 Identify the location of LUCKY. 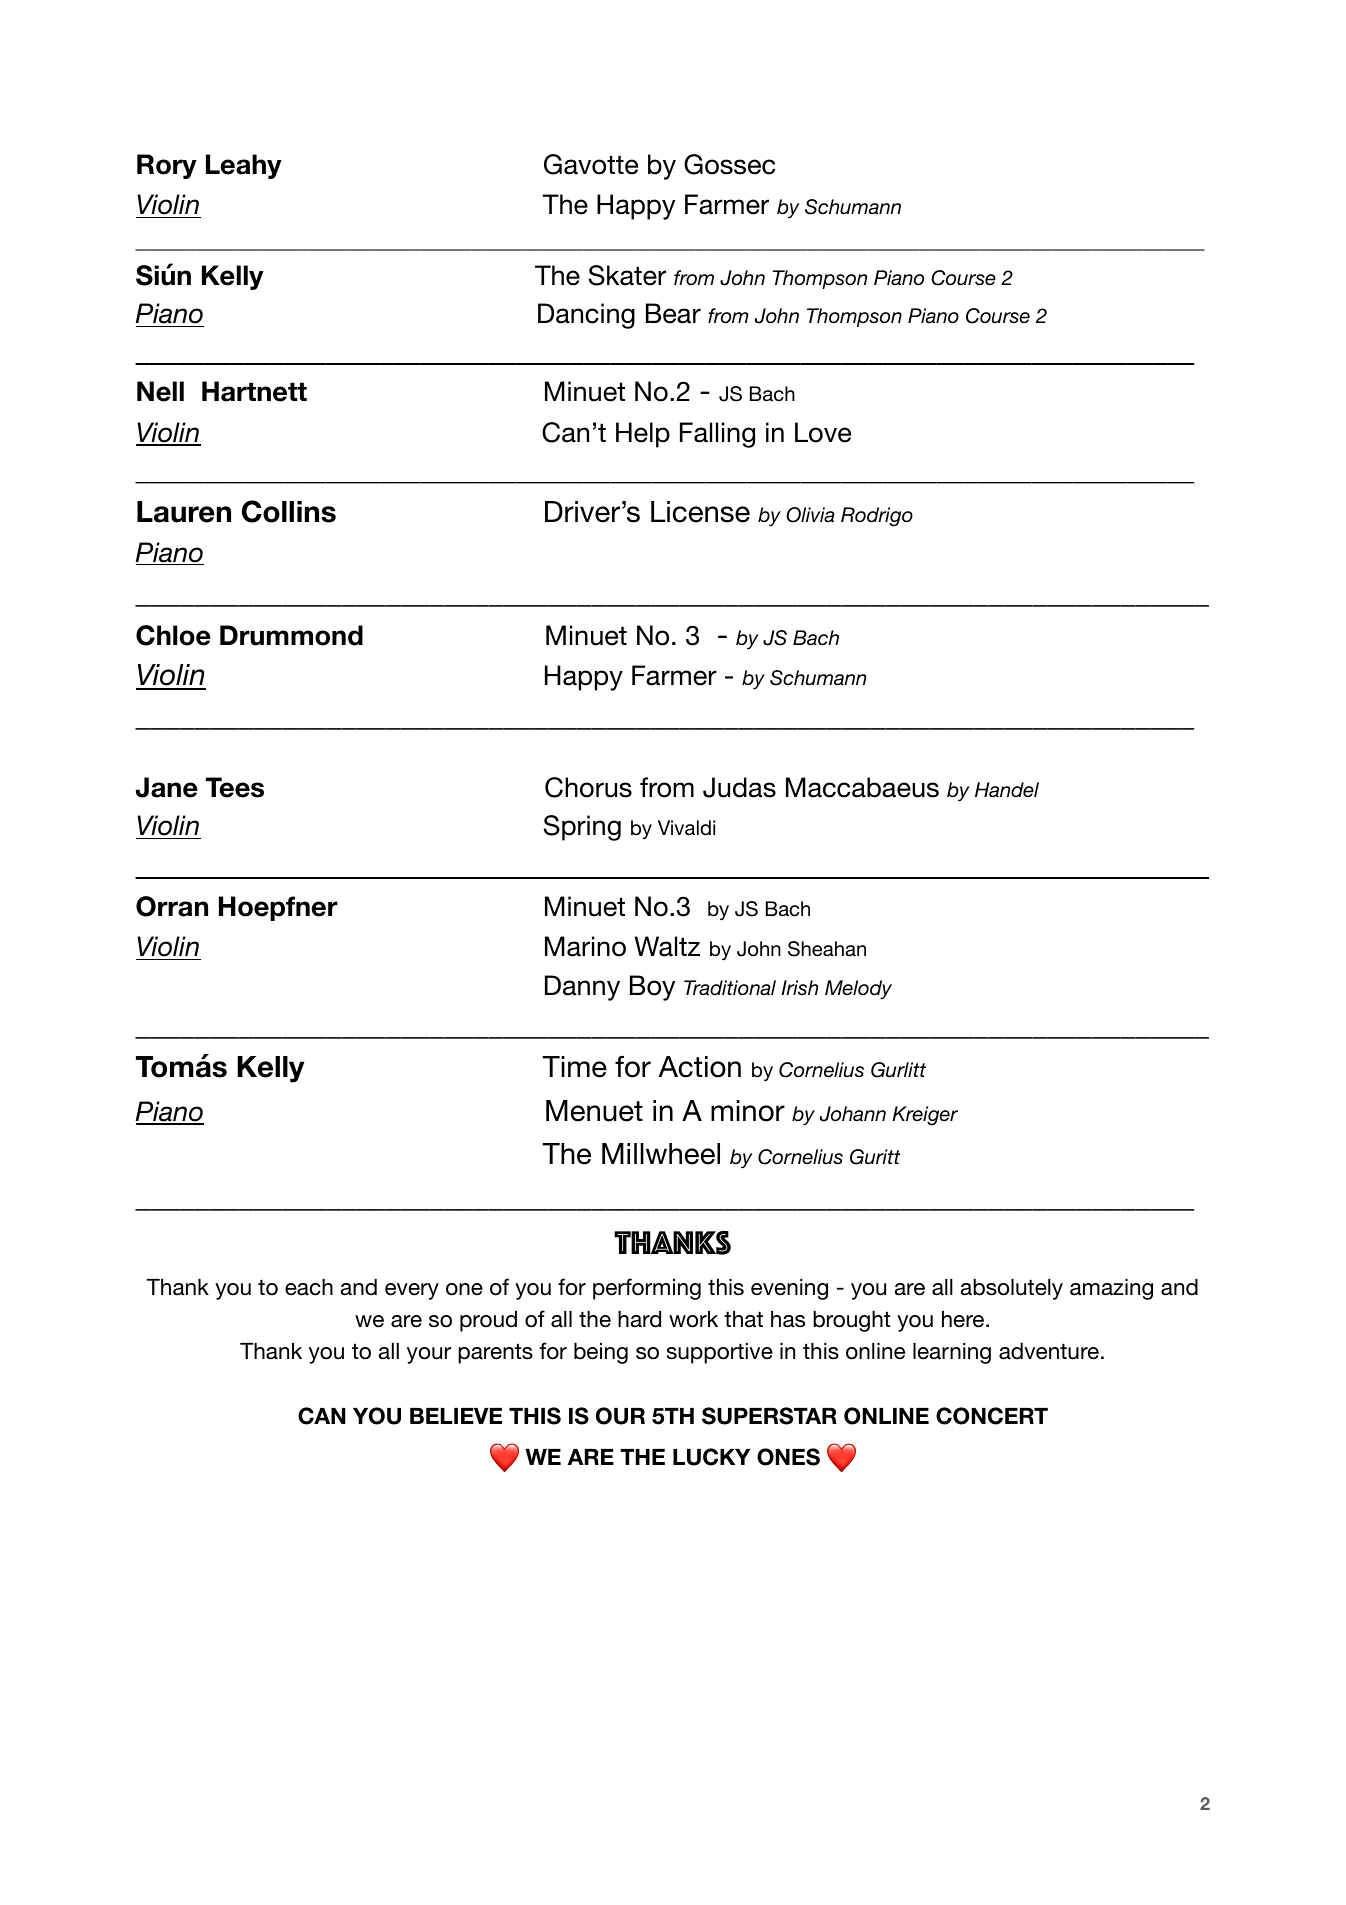
(711, 1457).
